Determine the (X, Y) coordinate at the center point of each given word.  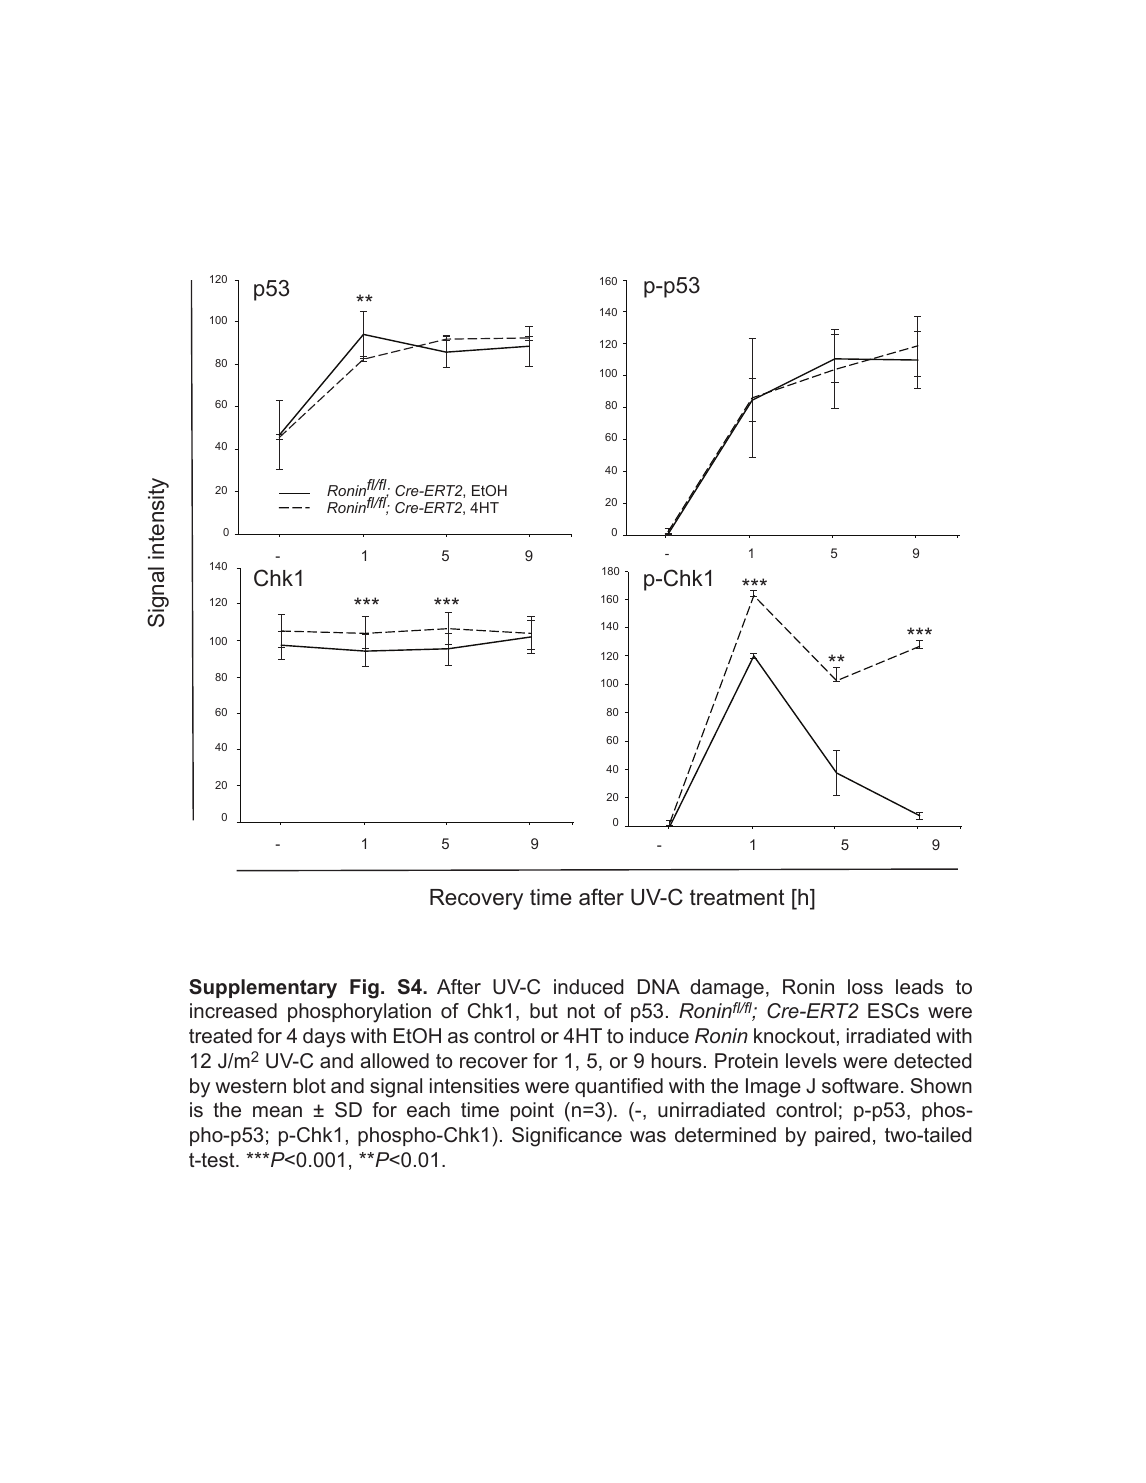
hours (676, 1061)
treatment (737, 897)
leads (919, 987)
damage (727, 989)
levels (811, 1061)
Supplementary (263, 989)
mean (277, 1112)
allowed (395, 1061)
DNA (659, 986)
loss (865, 987)
